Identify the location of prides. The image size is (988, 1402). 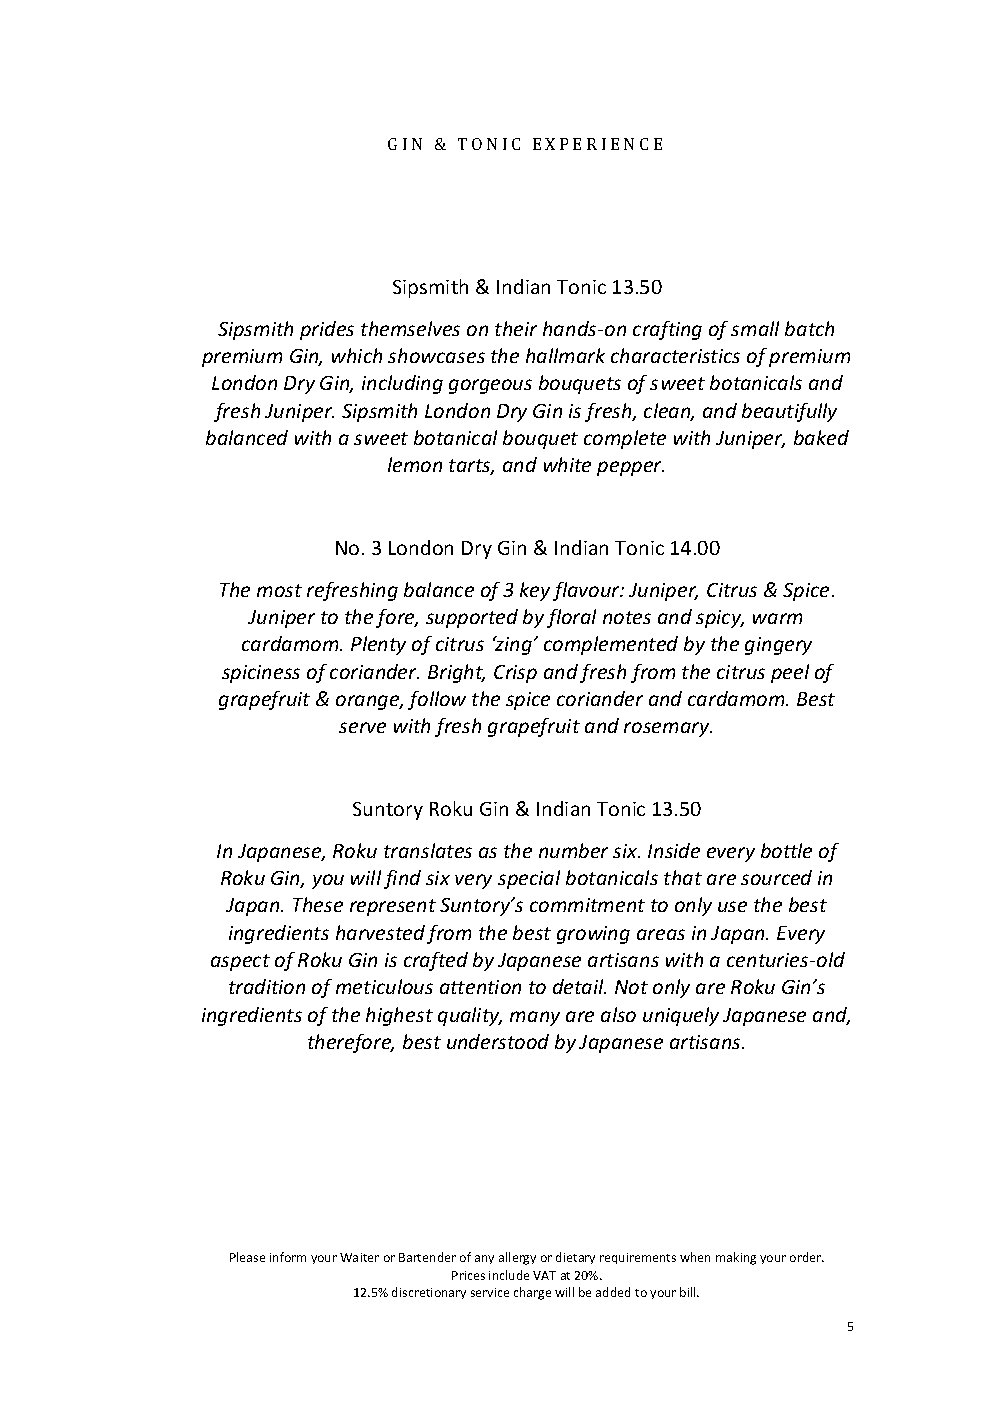
(327, 330).
